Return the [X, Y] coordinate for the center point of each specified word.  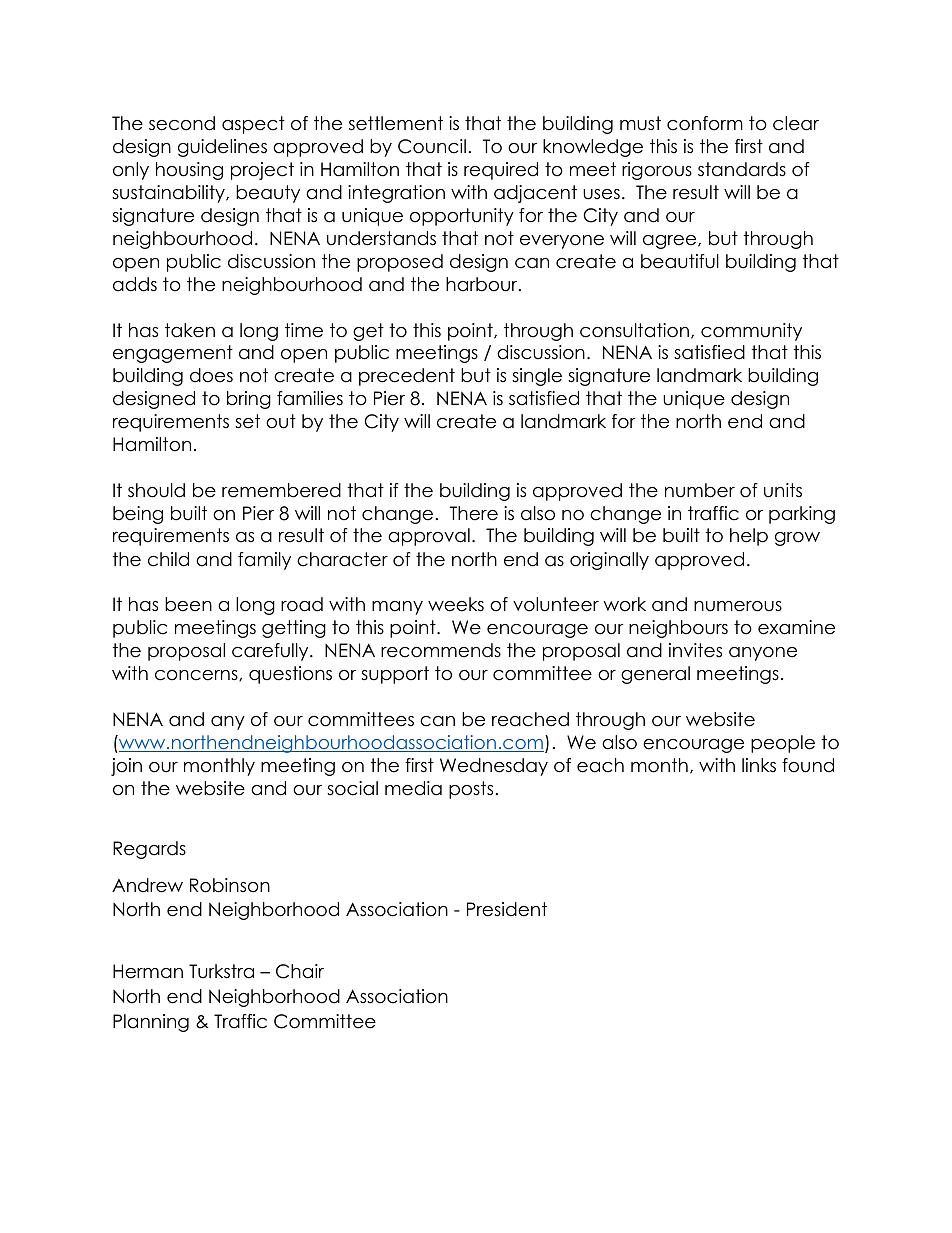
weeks [456, 604]
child [168, 559]
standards [742, 169]
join [126, 767]
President [507, 909]
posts [471, 790]
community [751, 332]
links [759, 765]
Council [432, 146]
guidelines [222, 148]
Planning [151, 1023]
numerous [738, 606]
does [211, 375]
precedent [407, 377]
